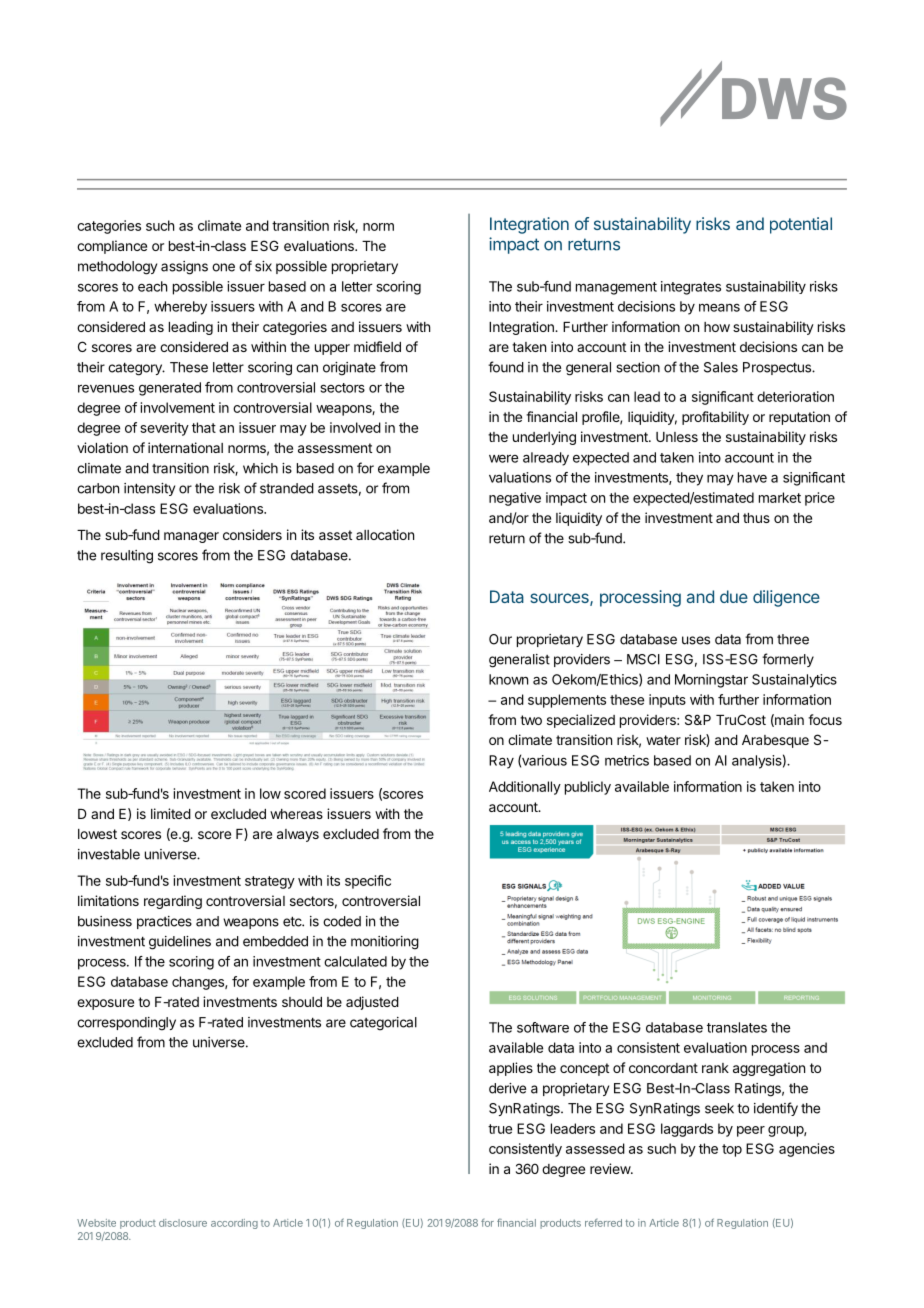  What do you see at coordinates (691, 288) in the page?
I see `integrates` at bounding box center [691, 288].
